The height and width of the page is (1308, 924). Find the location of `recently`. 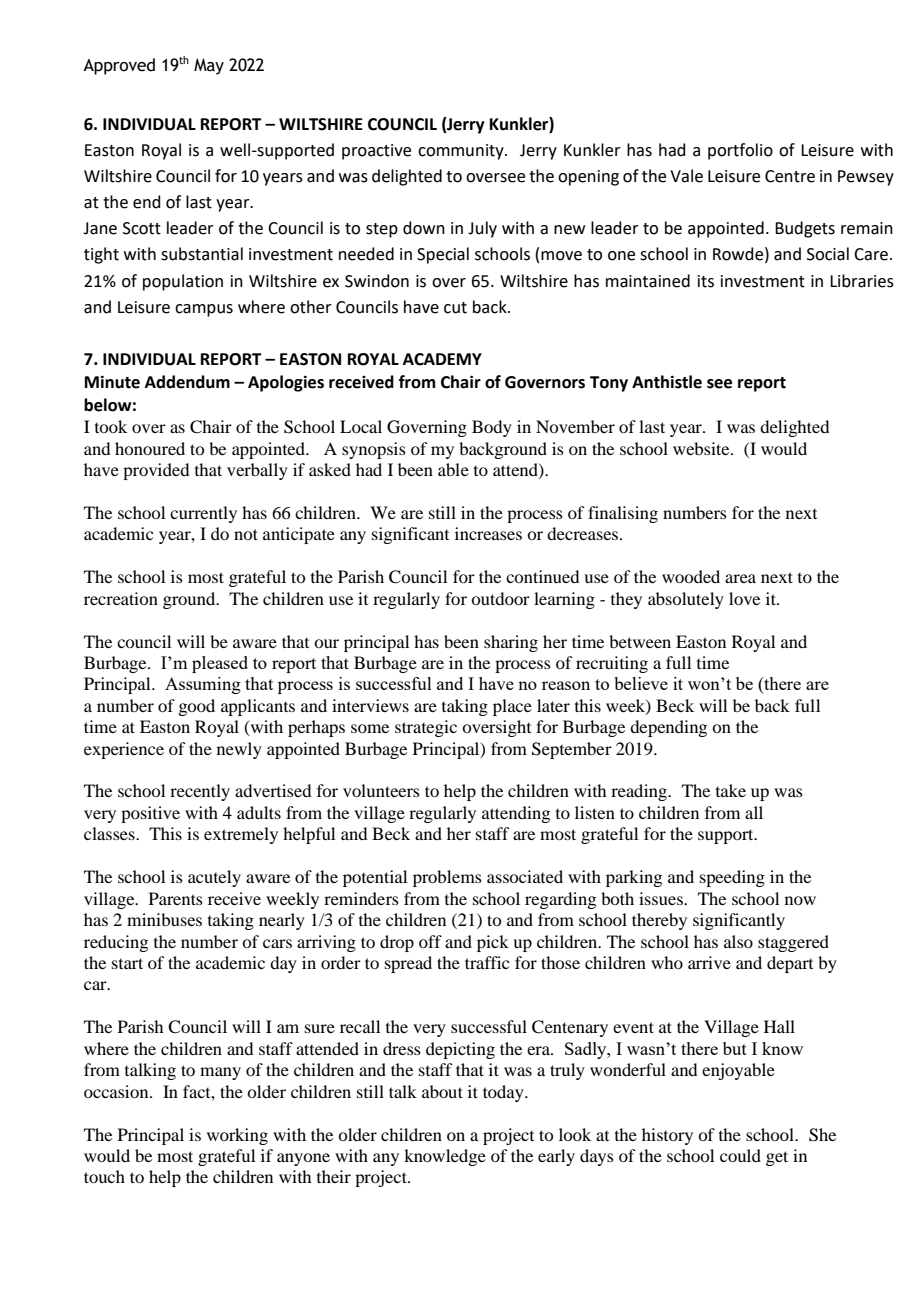

recently is located at coordinates (200, 792).
